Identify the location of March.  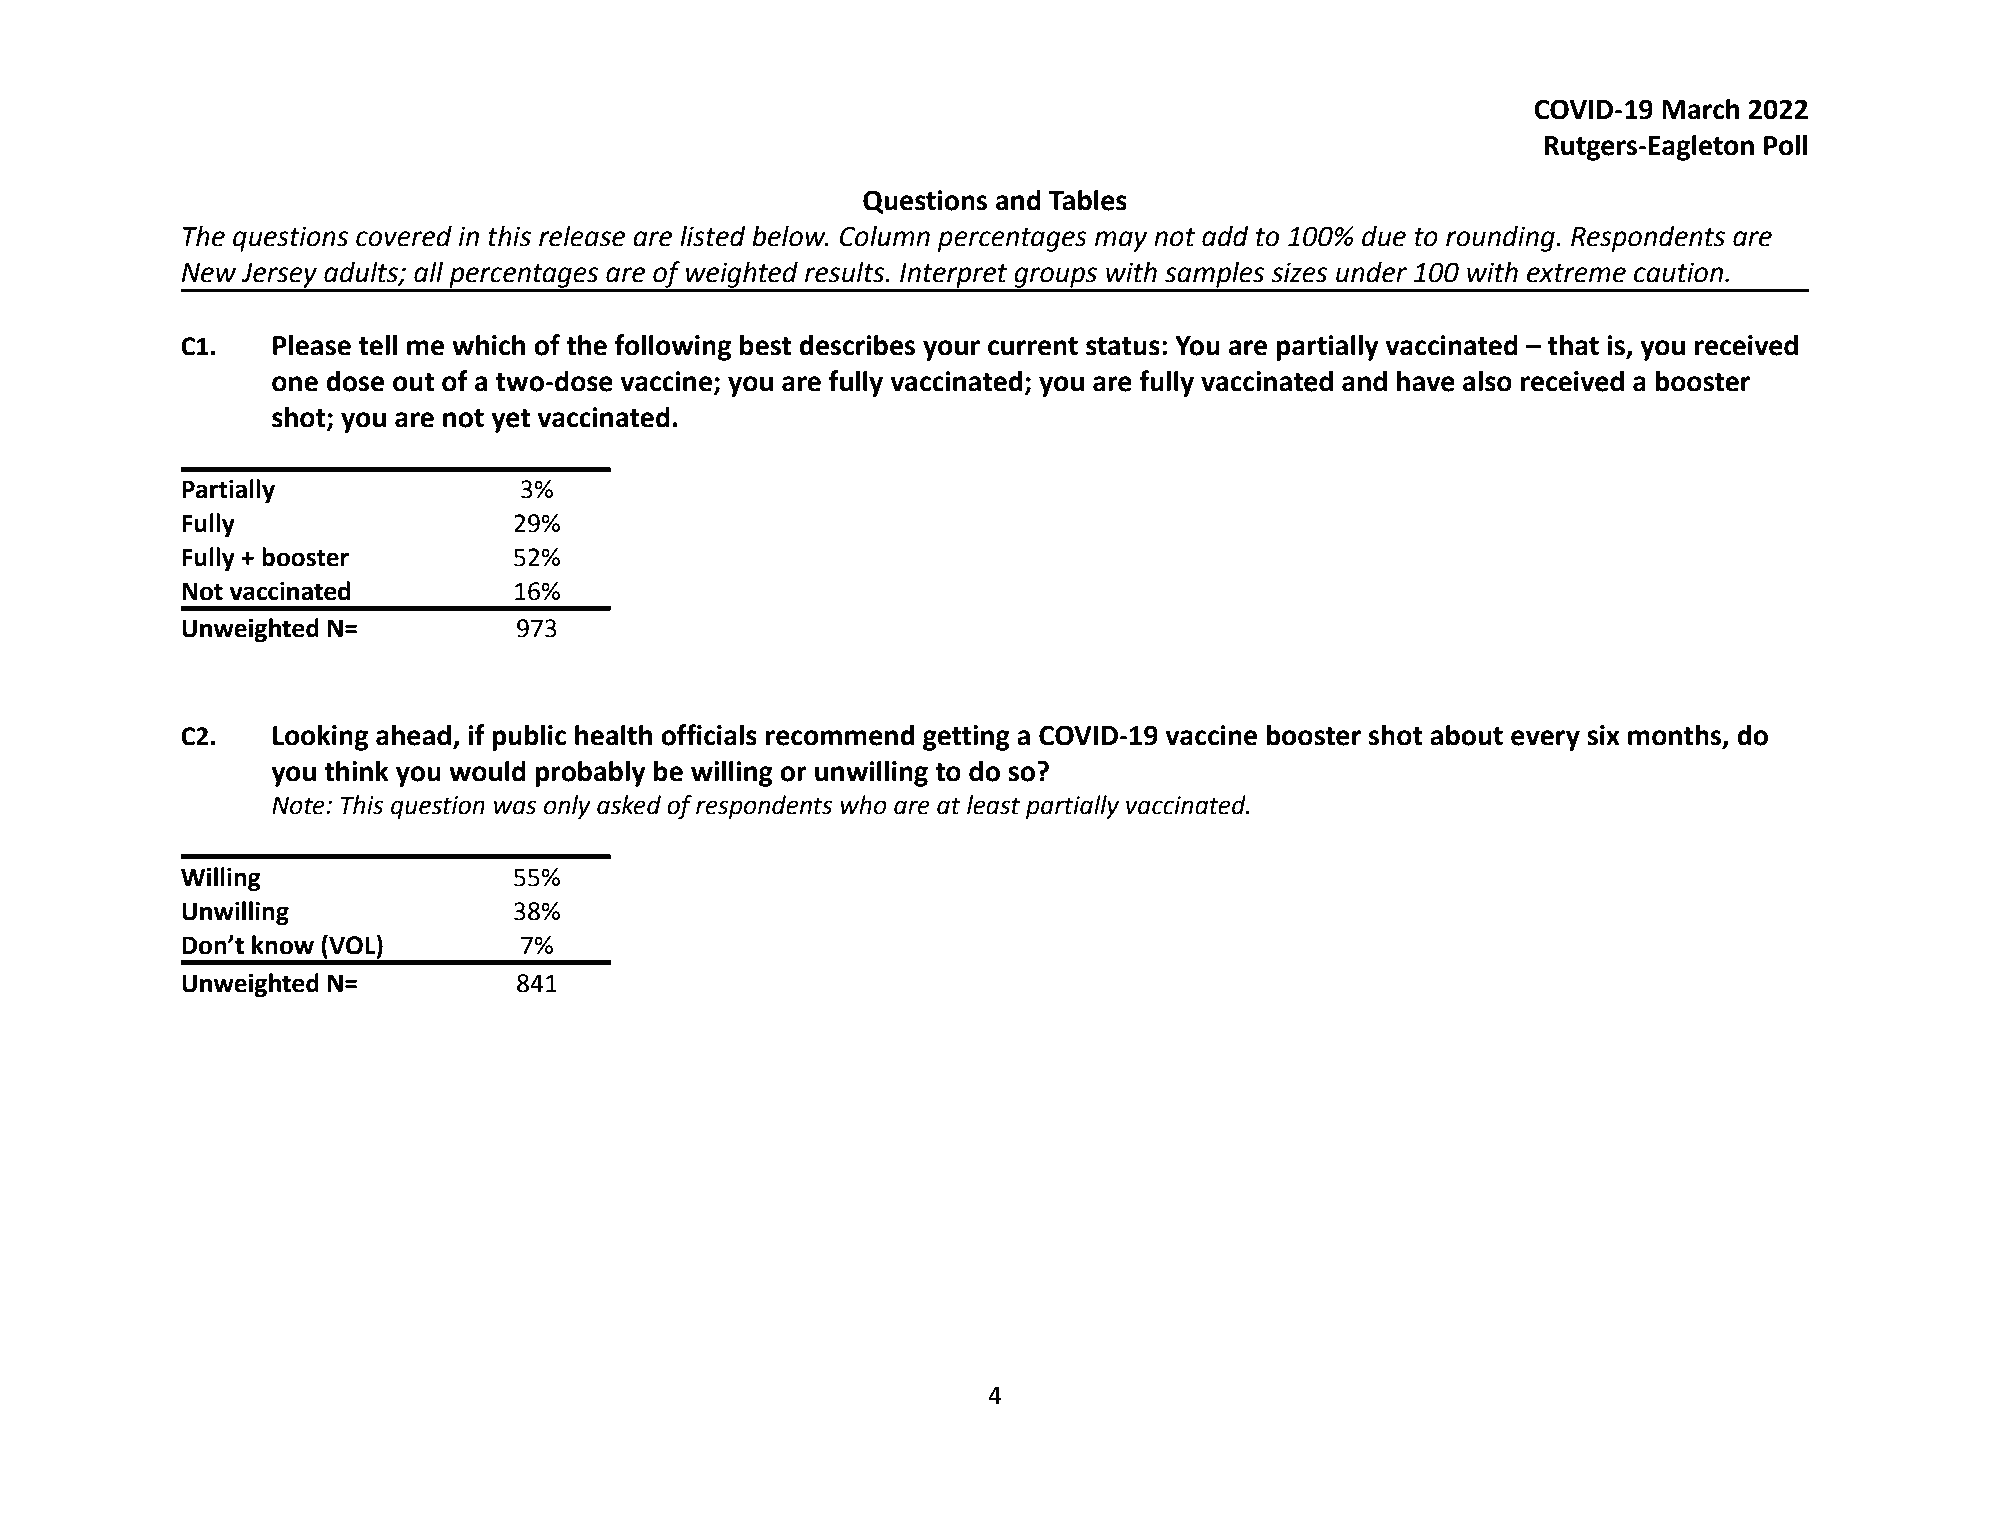
(1700, 109).
